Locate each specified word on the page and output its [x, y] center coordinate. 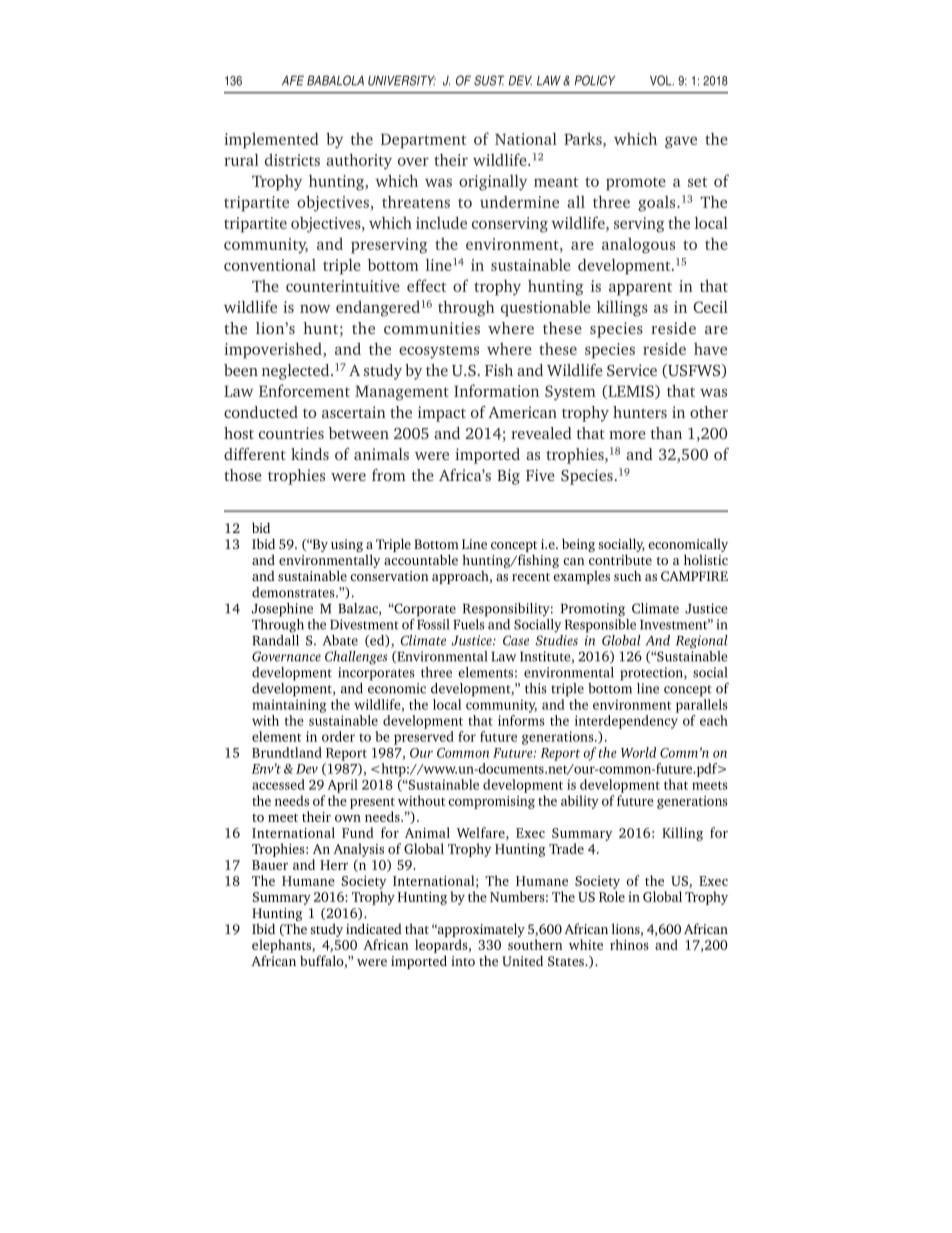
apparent [640, 289]
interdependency [626, 722]
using [347, 545]
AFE [293, 80]
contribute [620, 559]
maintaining [289, 706]
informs [521, 720]
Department [424, 141]
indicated [374, 928]
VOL [662, 80]
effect [427, 285]
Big [508, 477]
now [315, 308]
